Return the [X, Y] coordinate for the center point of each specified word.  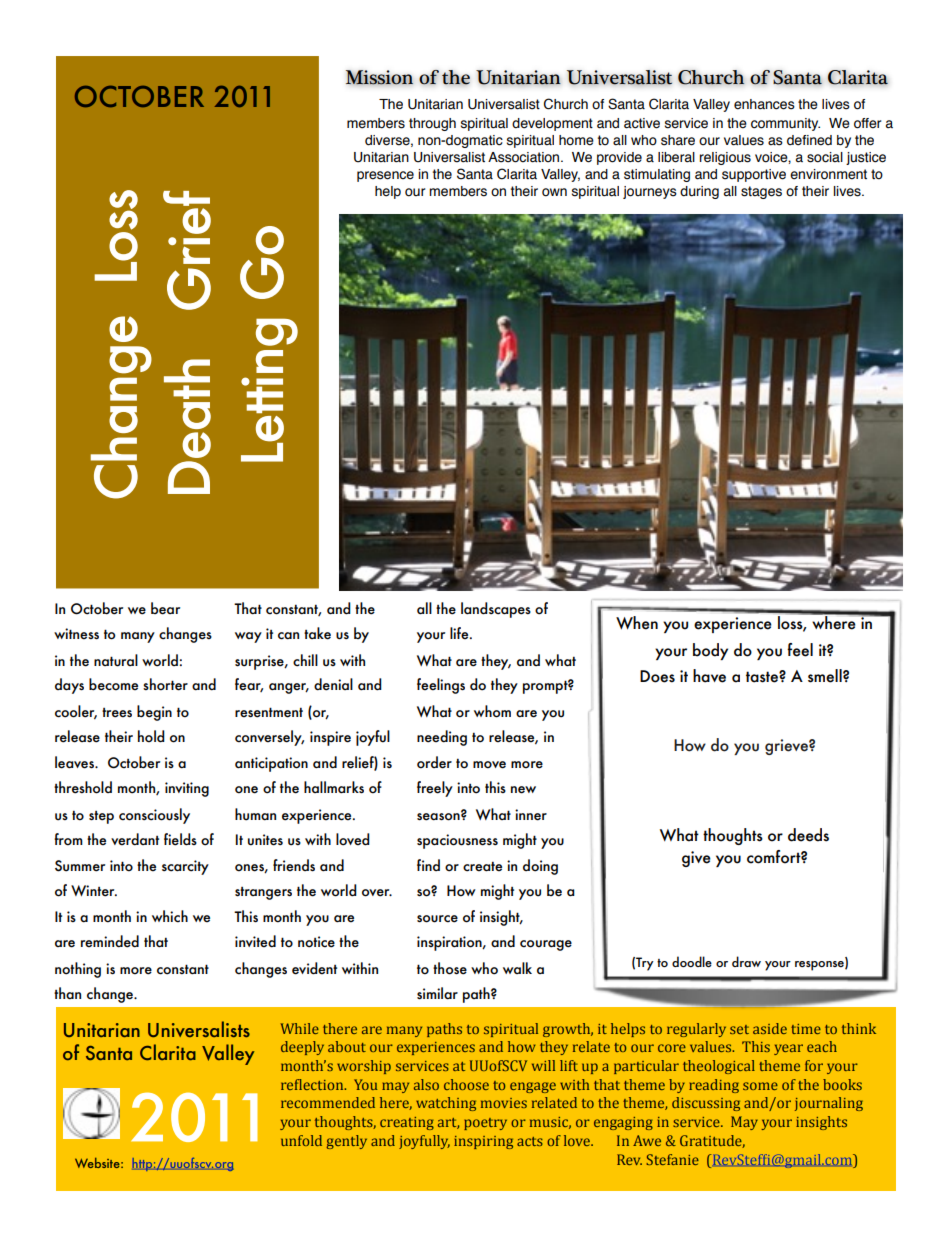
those [450, 968]
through [432, 124]
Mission [379, 77]
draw [746, 961]
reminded [110, 941]
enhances [764, 104]
